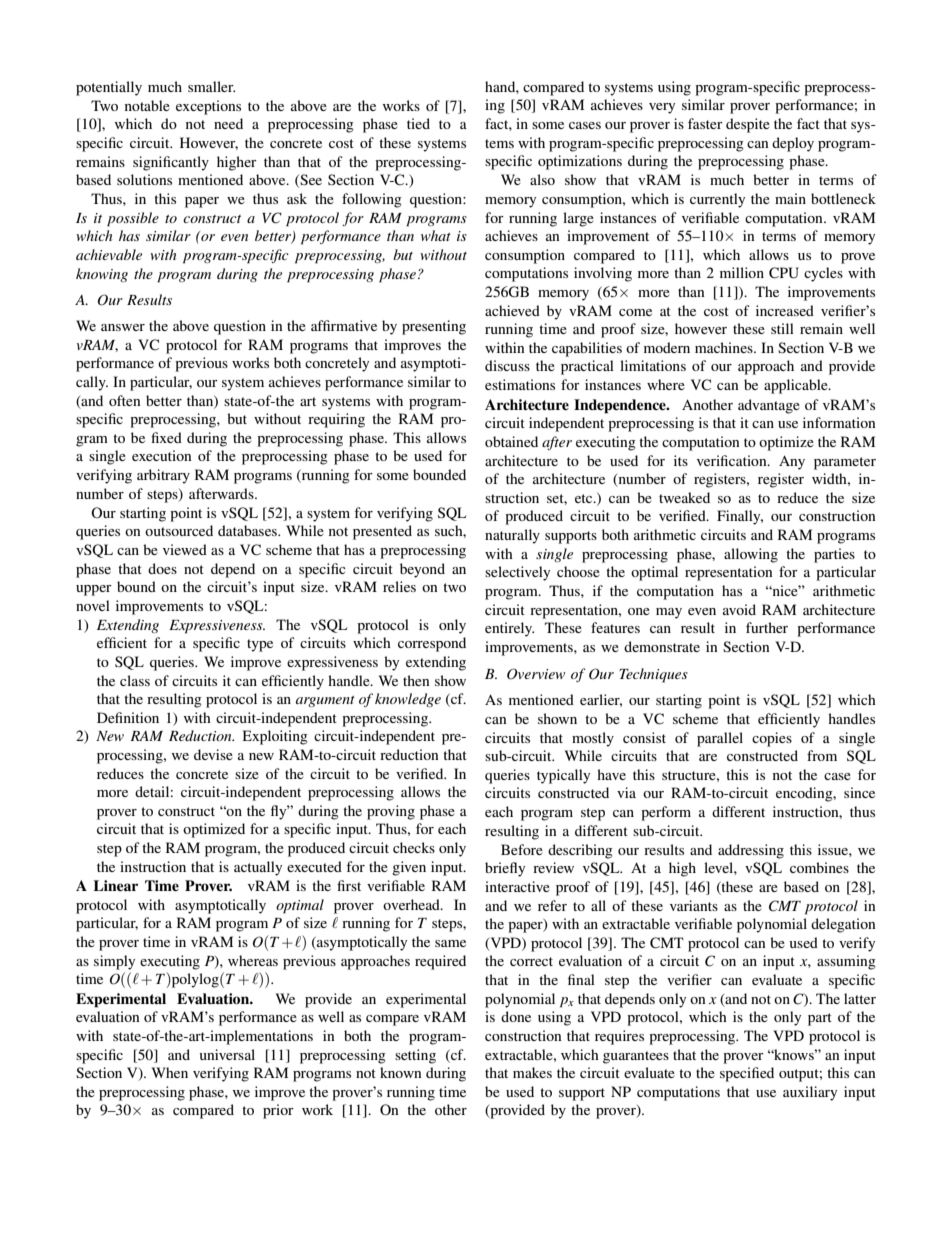 The height and width of the image is (1233, 952). What do you see at coordinates (170, 1072) in the image?
I see `When` at bounding box center [170, 1072].
